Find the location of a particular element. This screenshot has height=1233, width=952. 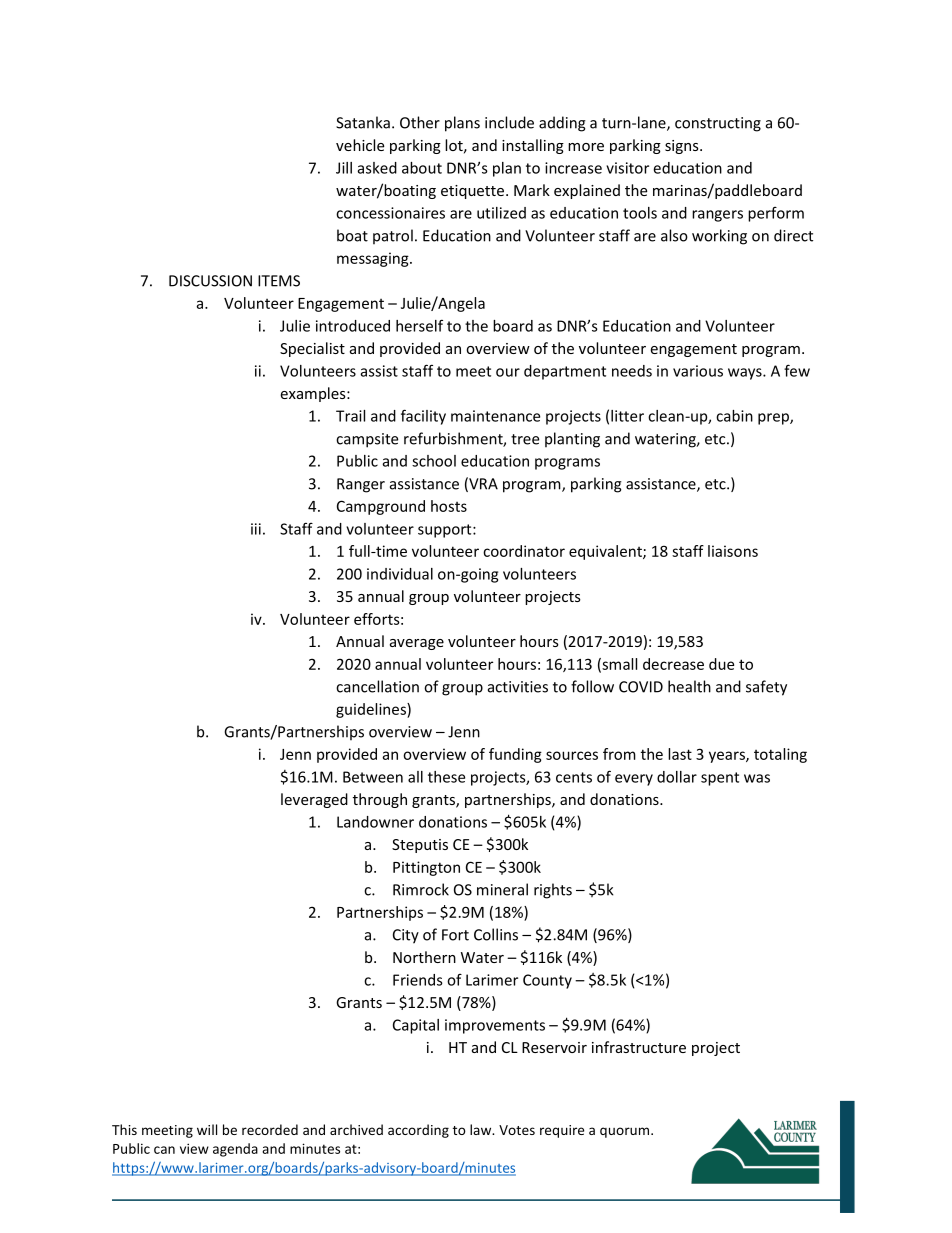

liaisons is located at coordinates (733, 551).
